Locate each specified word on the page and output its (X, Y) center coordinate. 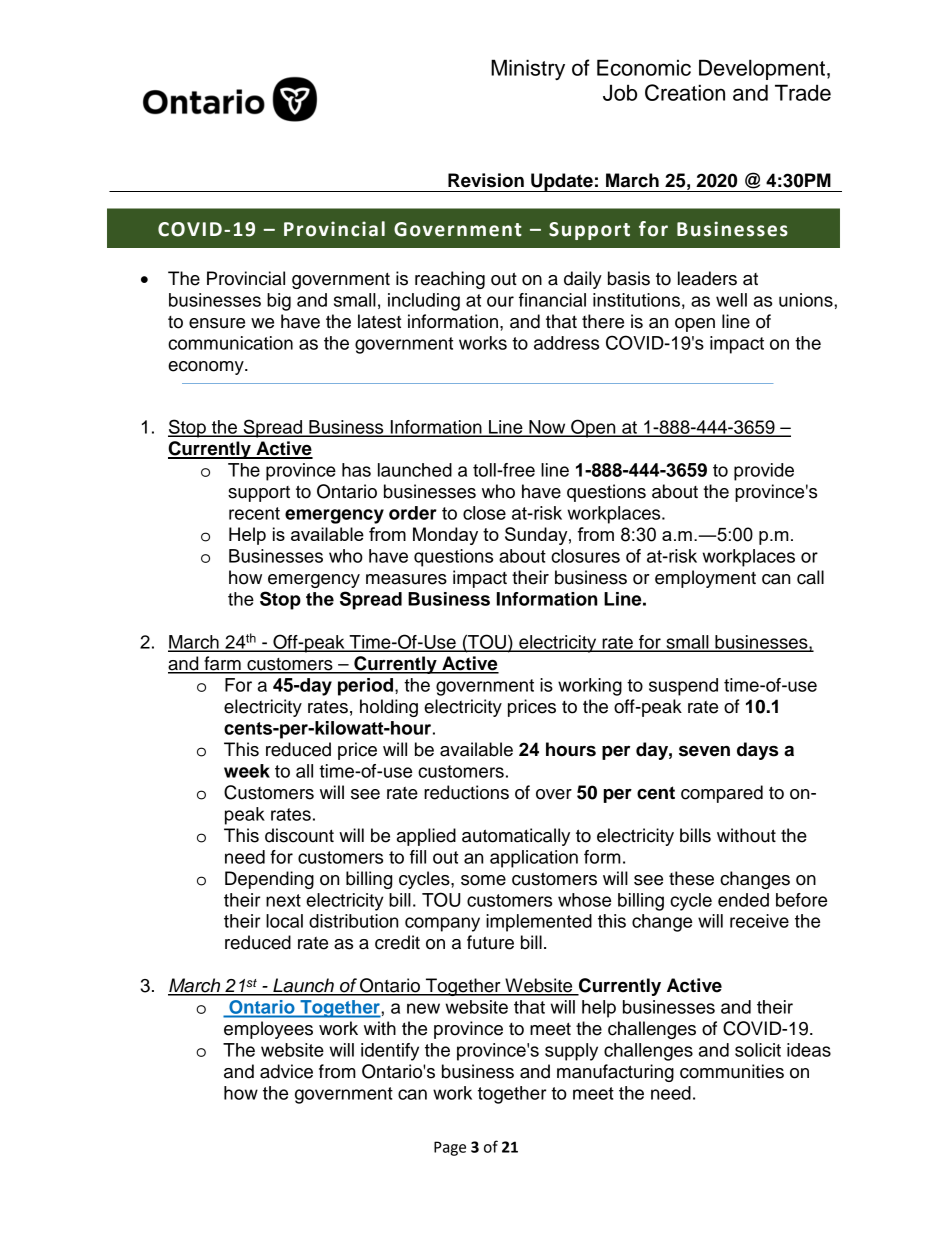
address (566, 343)
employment (705, 579)
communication (230, 343)
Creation (685, 92)
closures (585, 556)
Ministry (528, 69)
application (534, 859)
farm (222, 664)
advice (286, 1071)
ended (743, 900)
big (279, 302)
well (731, 300)
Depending (269, 880)
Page (450, 1148)
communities (732, 1071)
